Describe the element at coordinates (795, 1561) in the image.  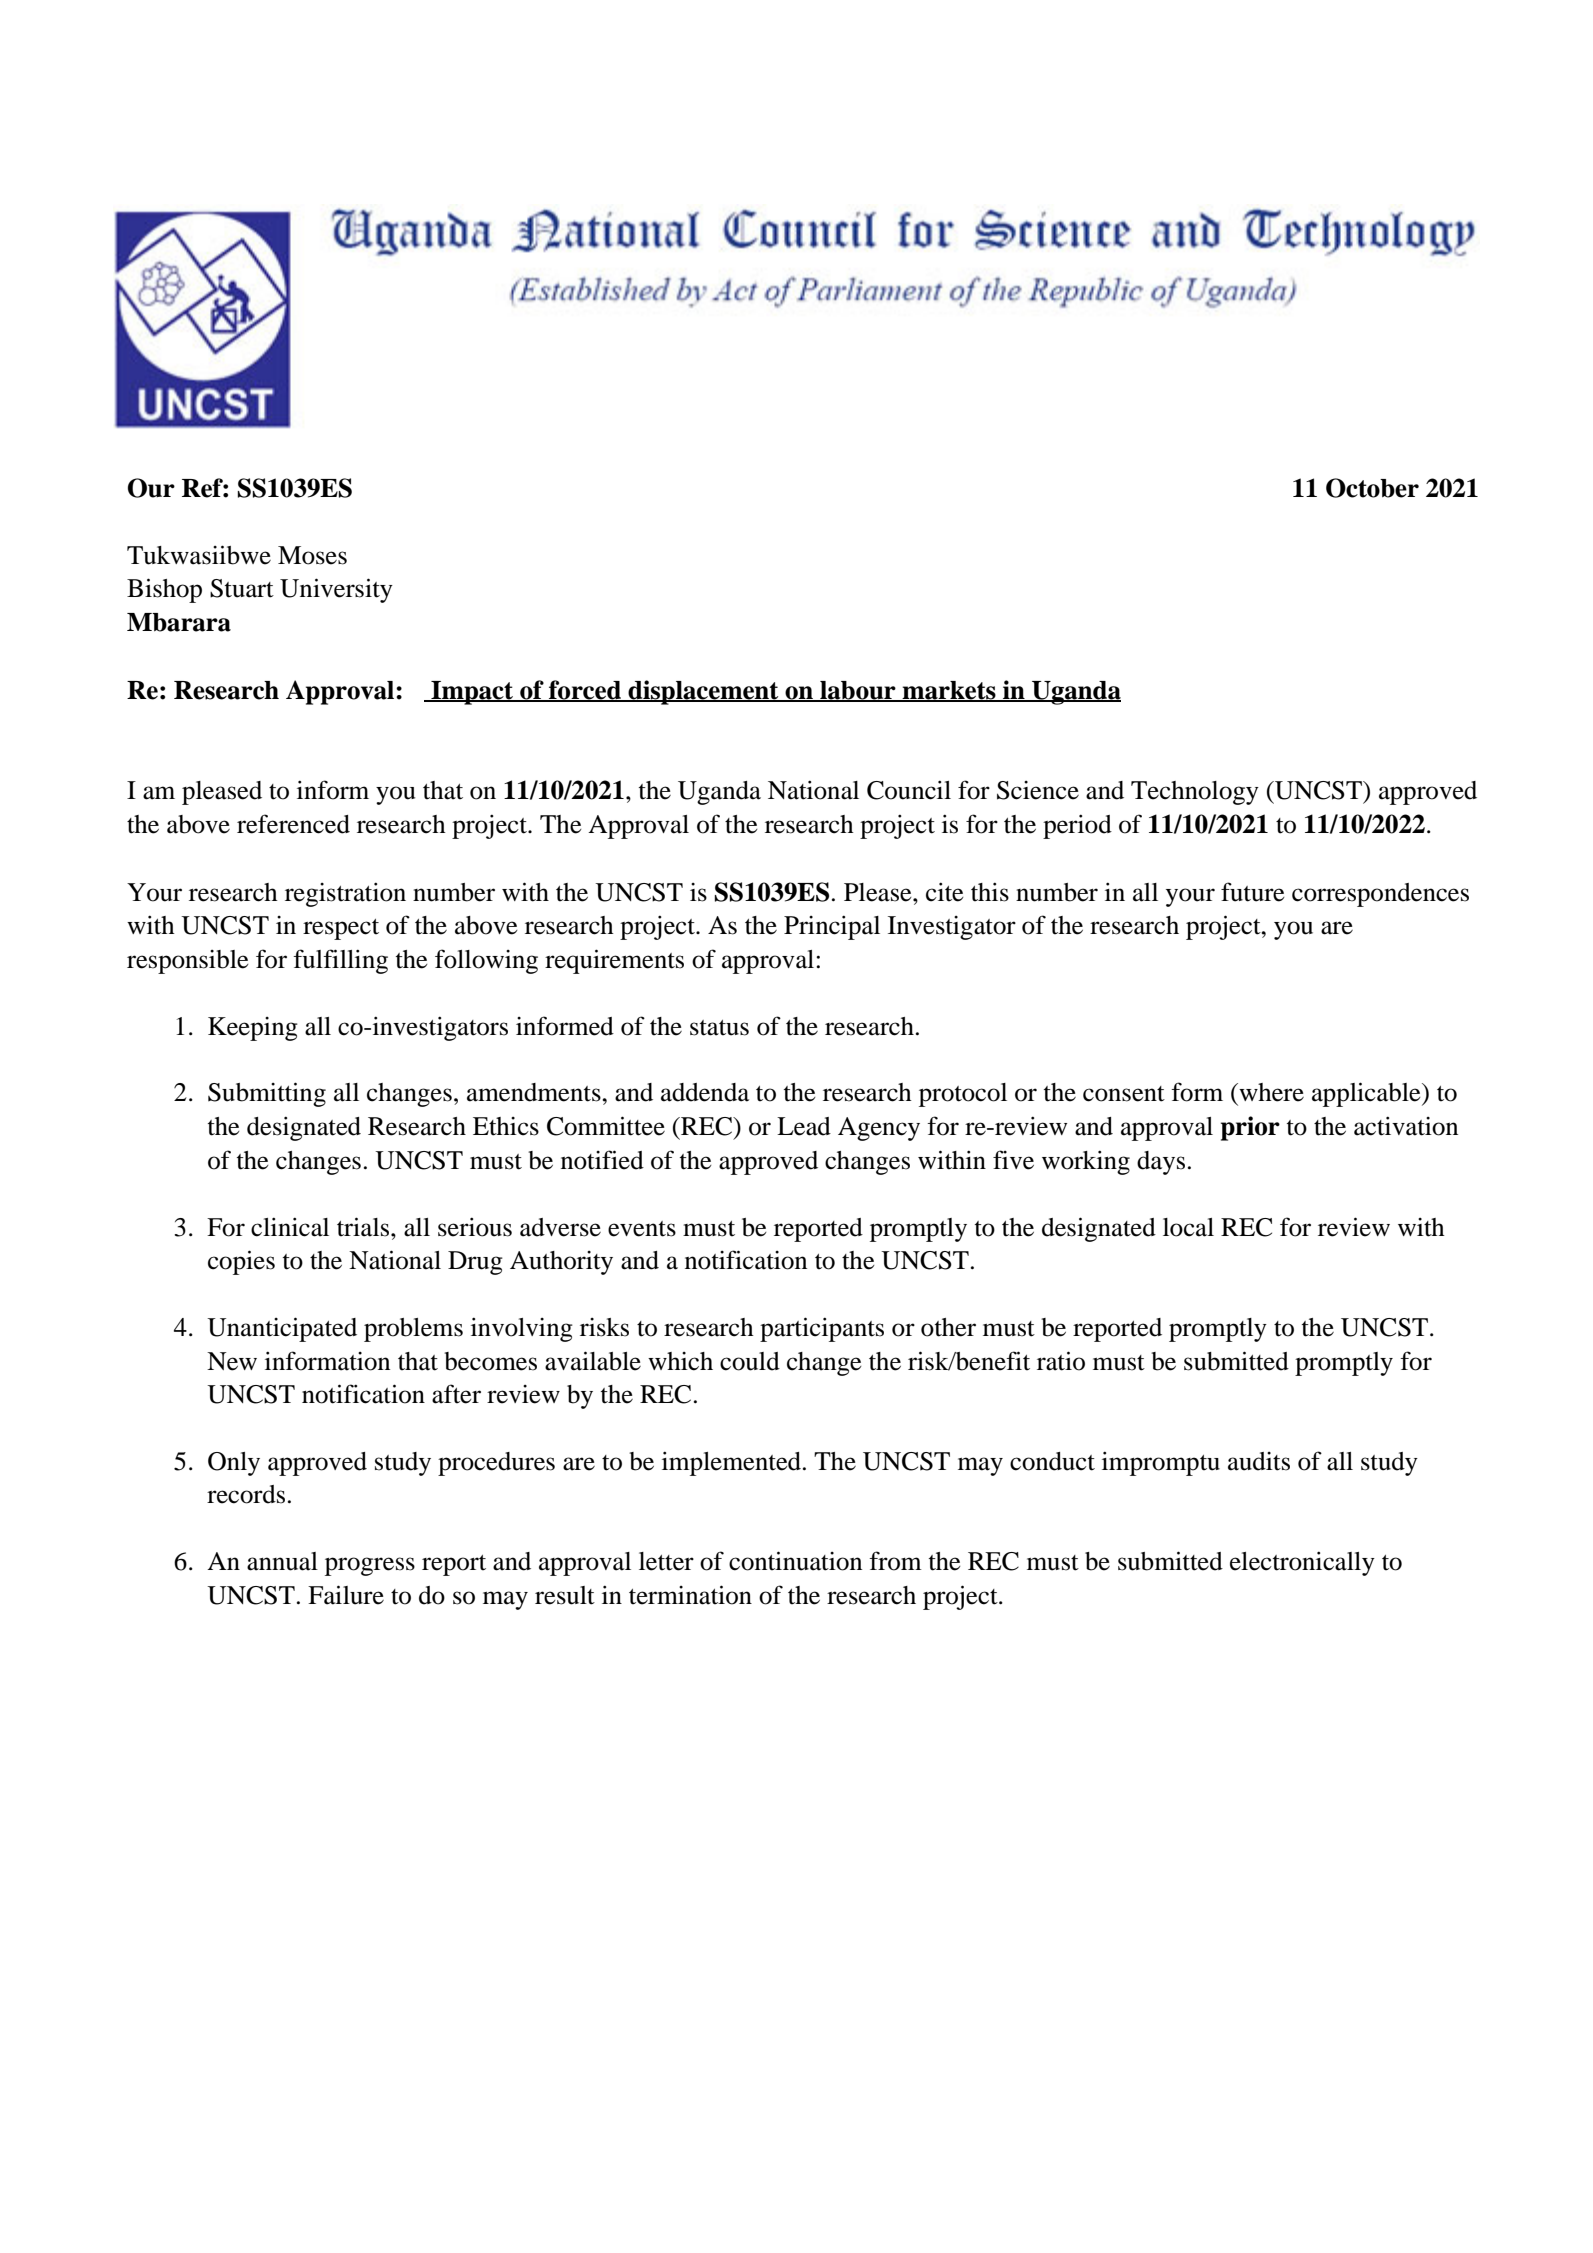
I see `continuation` at that location.
